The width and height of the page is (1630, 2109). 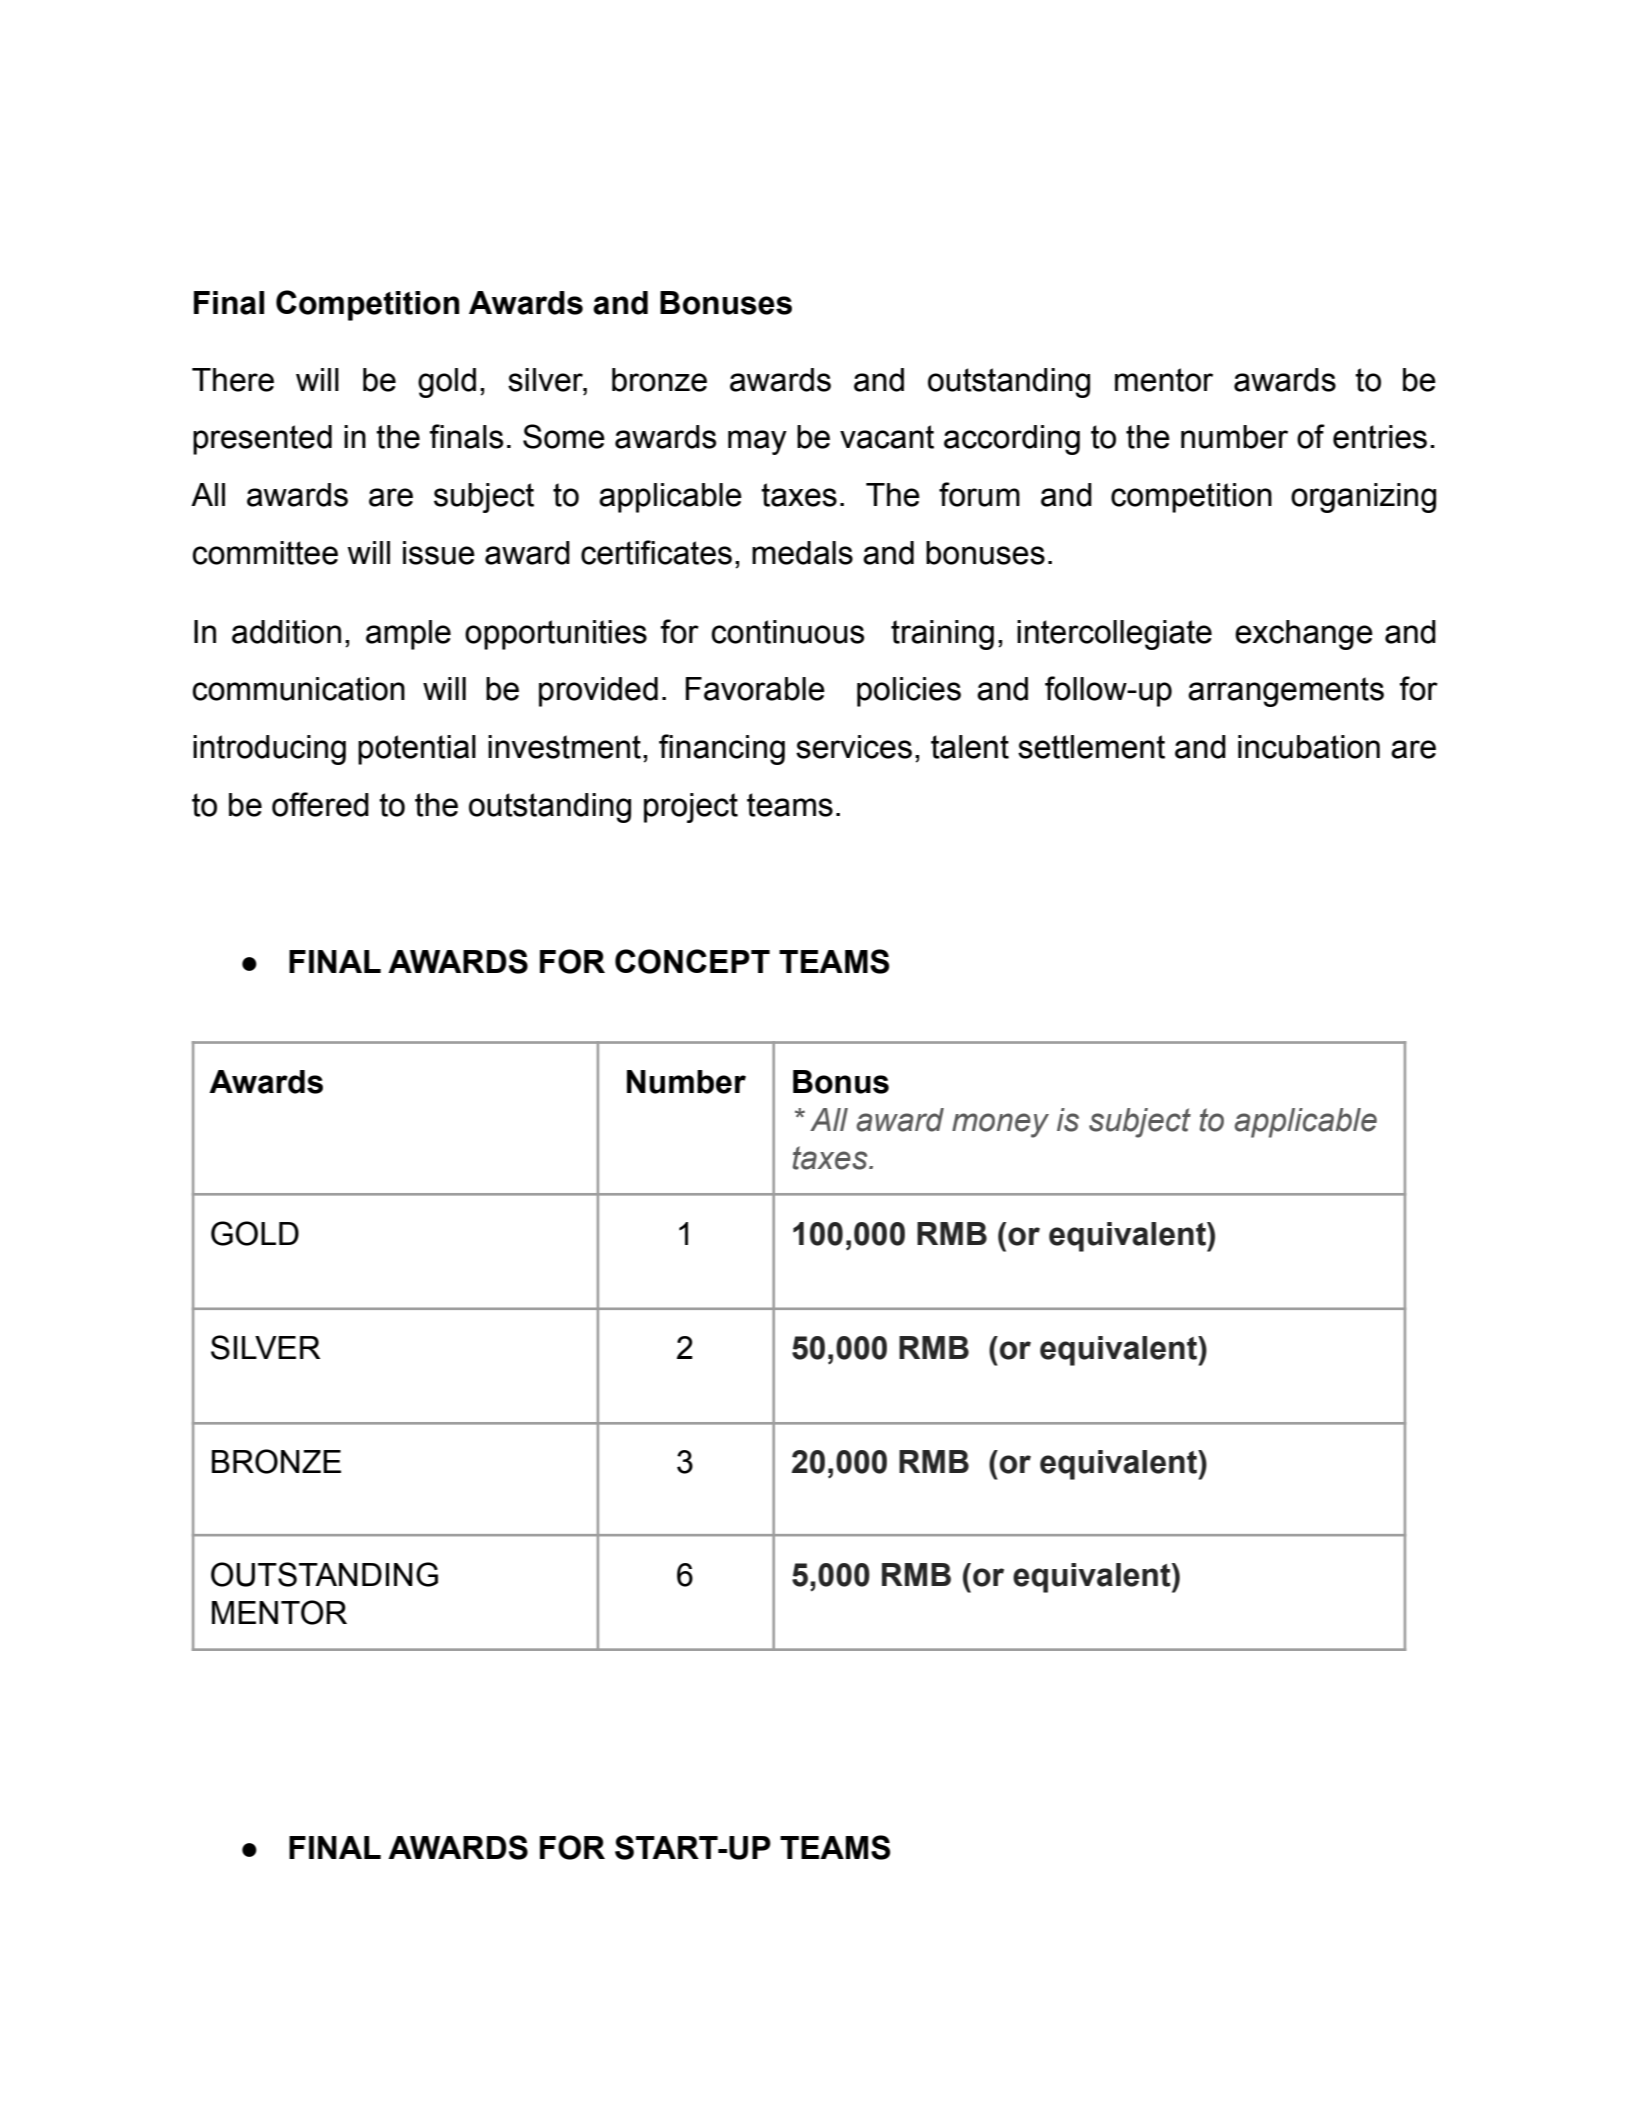 I want to click on ample, so click(x=408, y=635).
